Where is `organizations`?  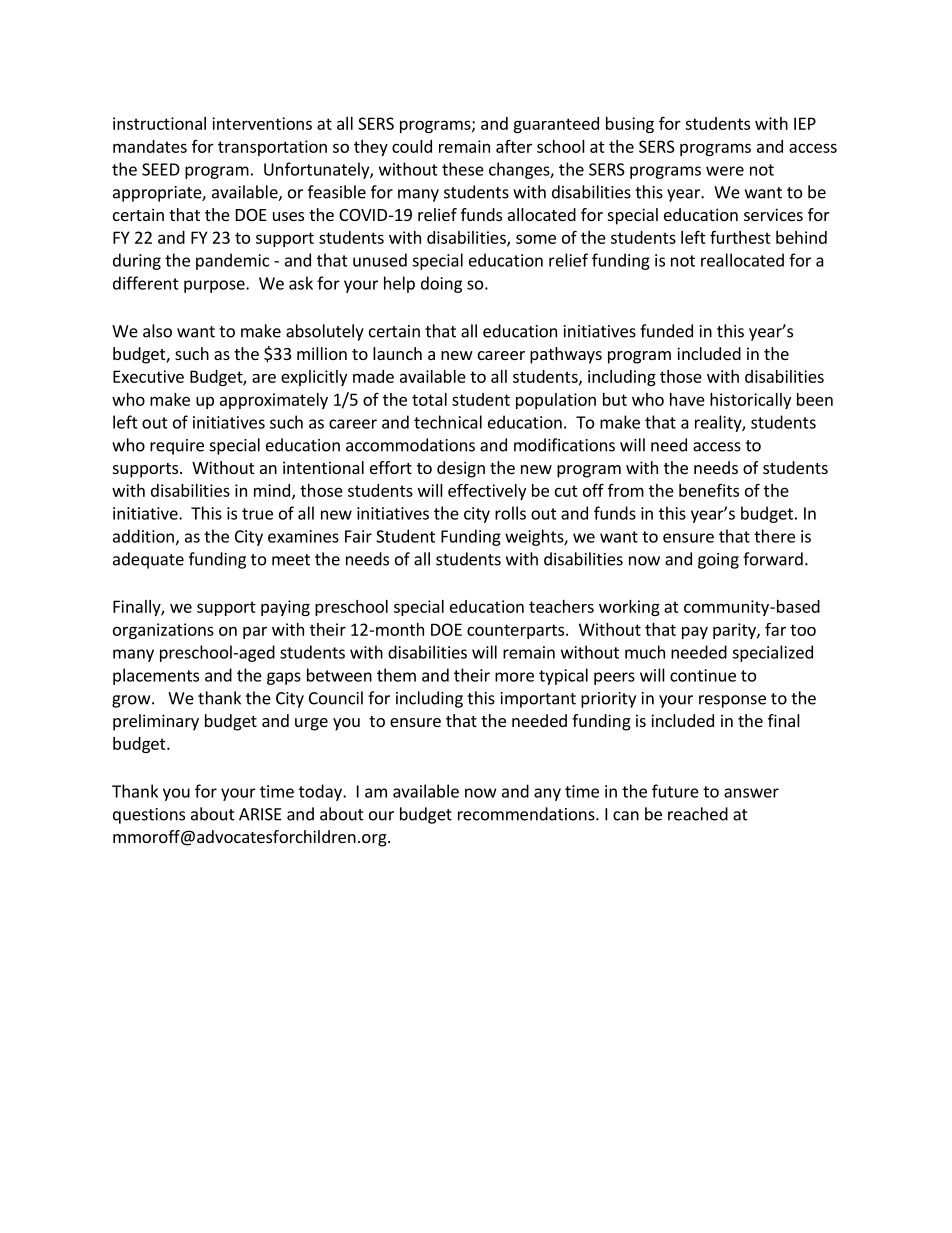
organizations is located at coordinates (163, 631).
